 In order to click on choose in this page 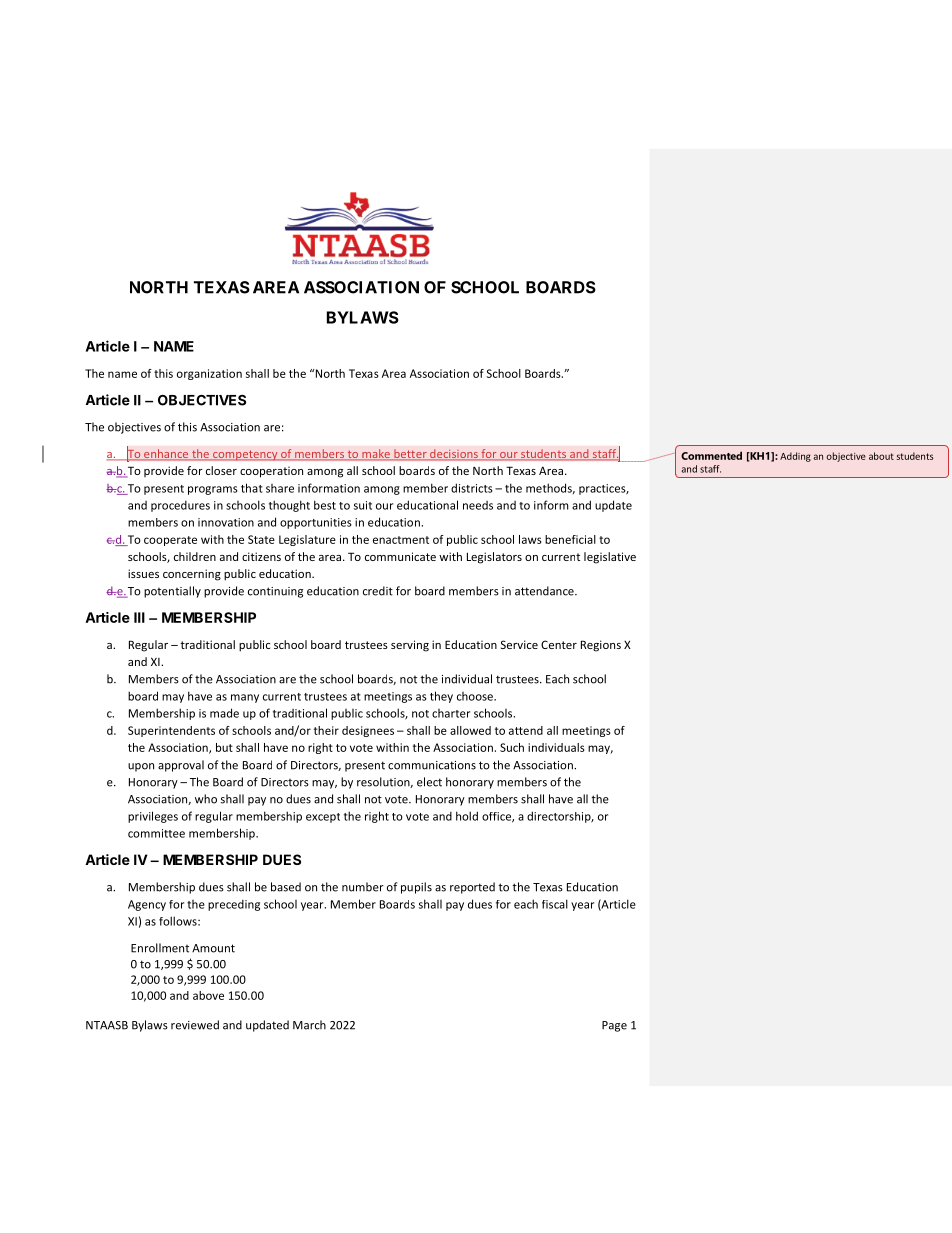, I will do `click(476, 696)`.
